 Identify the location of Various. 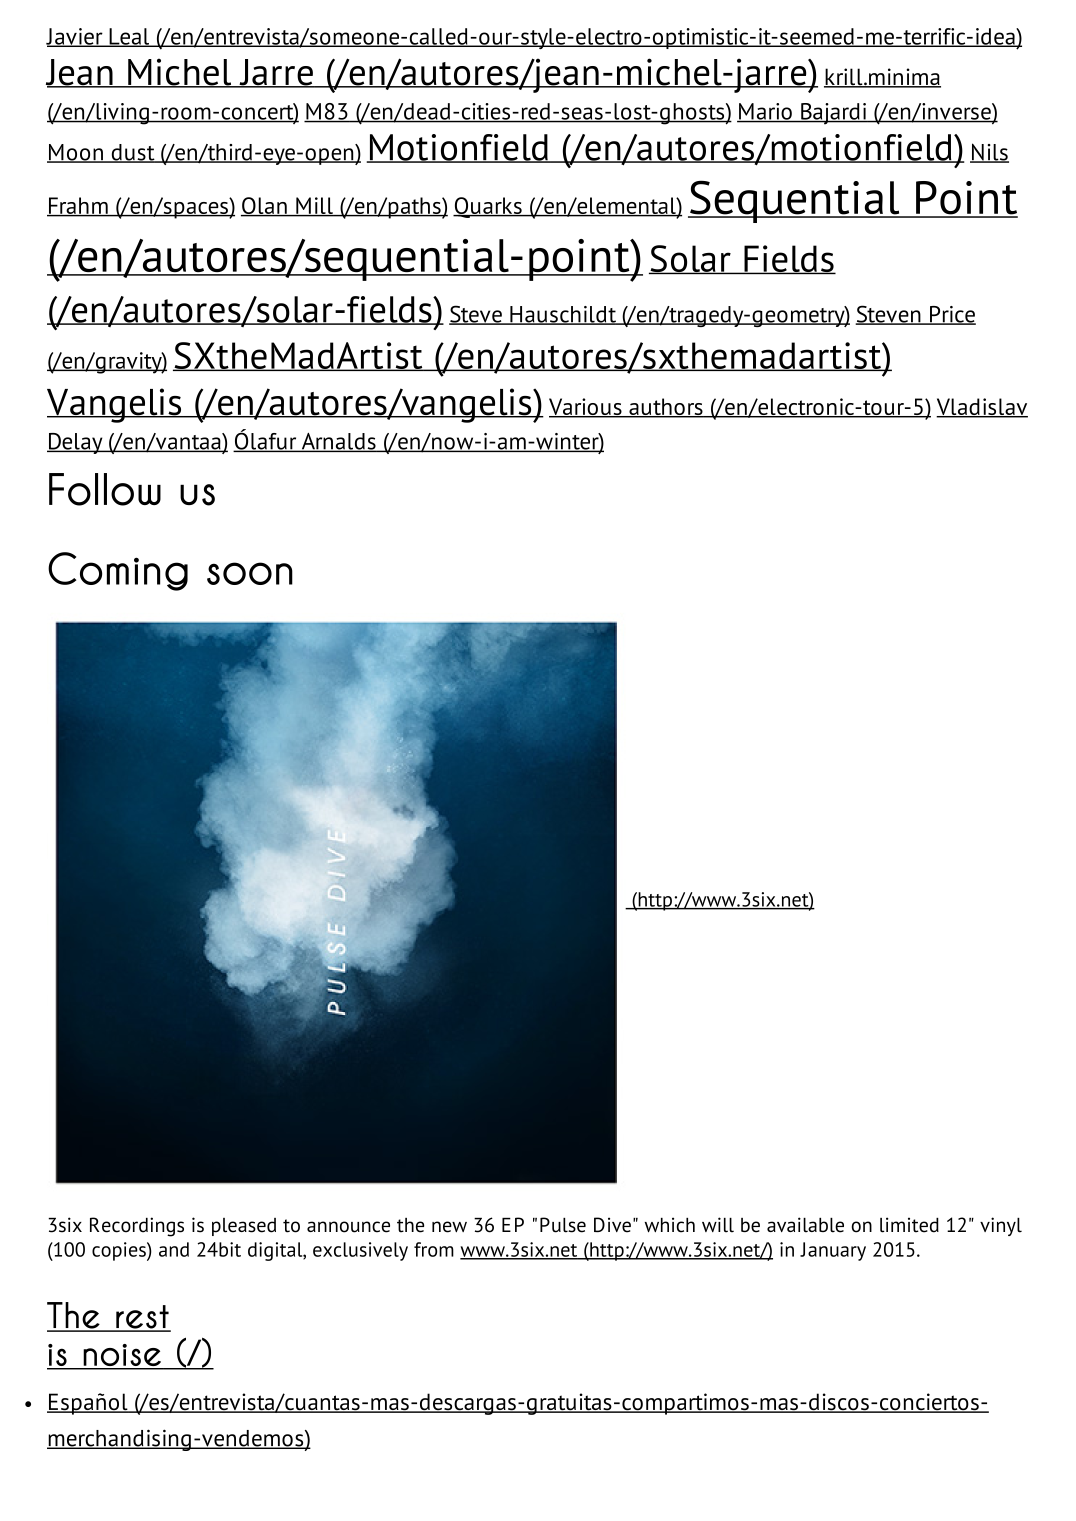
(586, 408).
